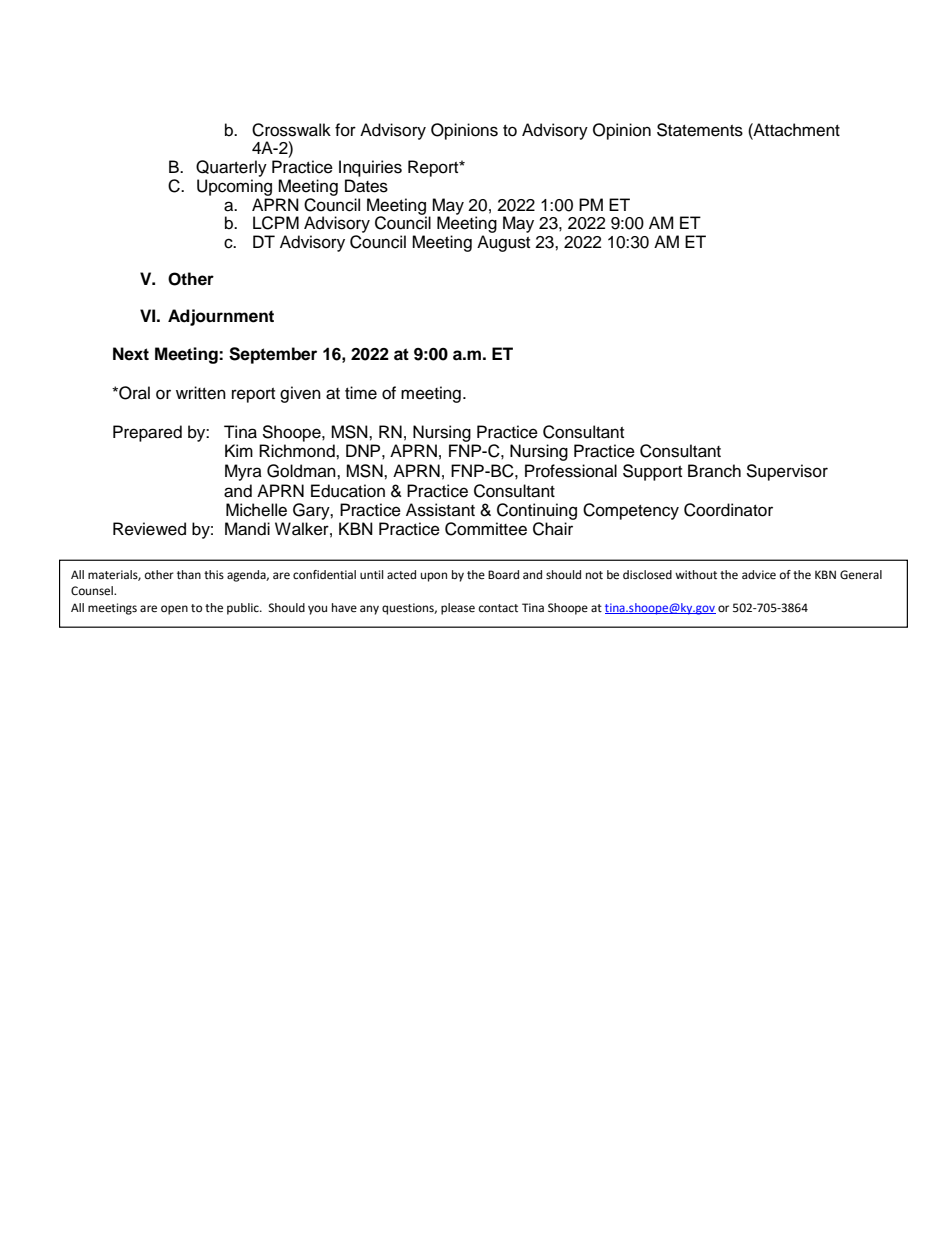 Image resolution: width=952 pixels, height=1233 pixels. Describe the element at coordinates (571, 471) in the page. I see `Professional` at that location.
